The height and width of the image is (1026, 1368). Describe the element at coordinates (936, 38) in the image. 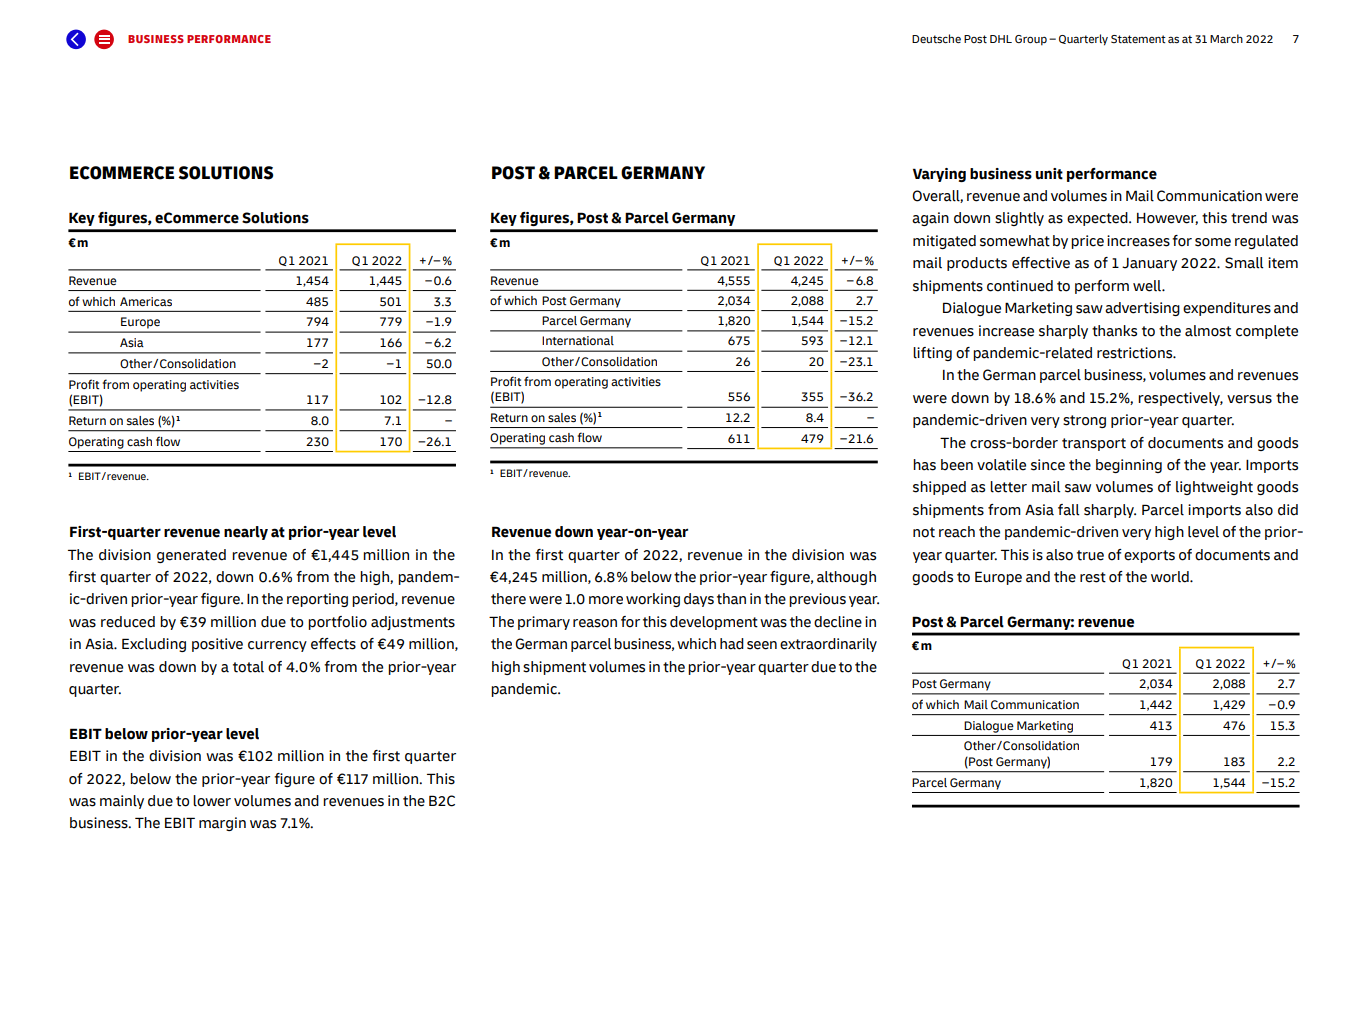

I see `Deutsche` at that location.
